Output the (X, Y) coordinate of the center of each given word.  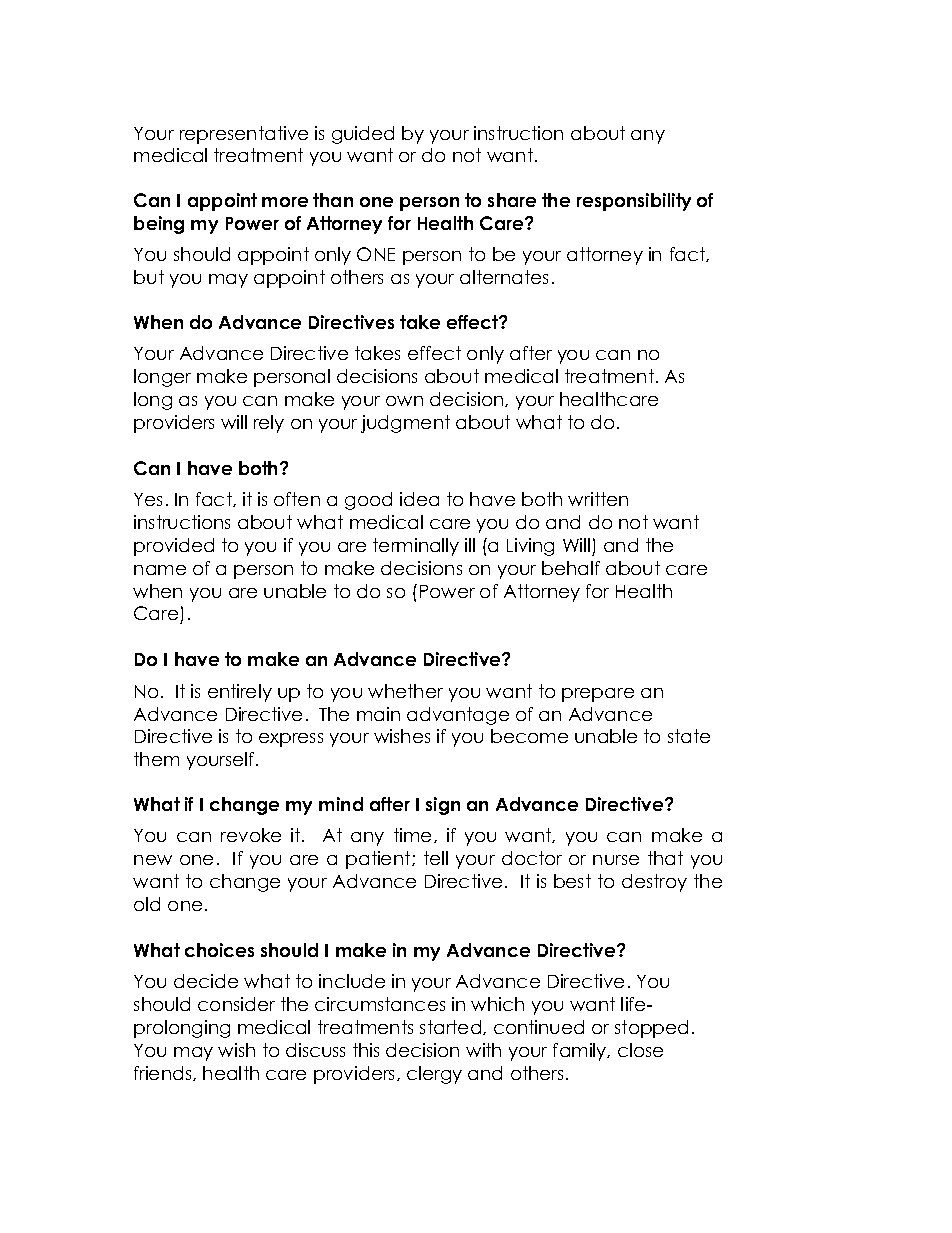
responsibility (634, 202)
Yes (148, 499)
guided (363, 135)
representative (244, 135)
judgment (405, 424)
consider (236, 1004)
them (156, 759)
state (689, 736)
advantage (458, 716)
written (598, 499)
